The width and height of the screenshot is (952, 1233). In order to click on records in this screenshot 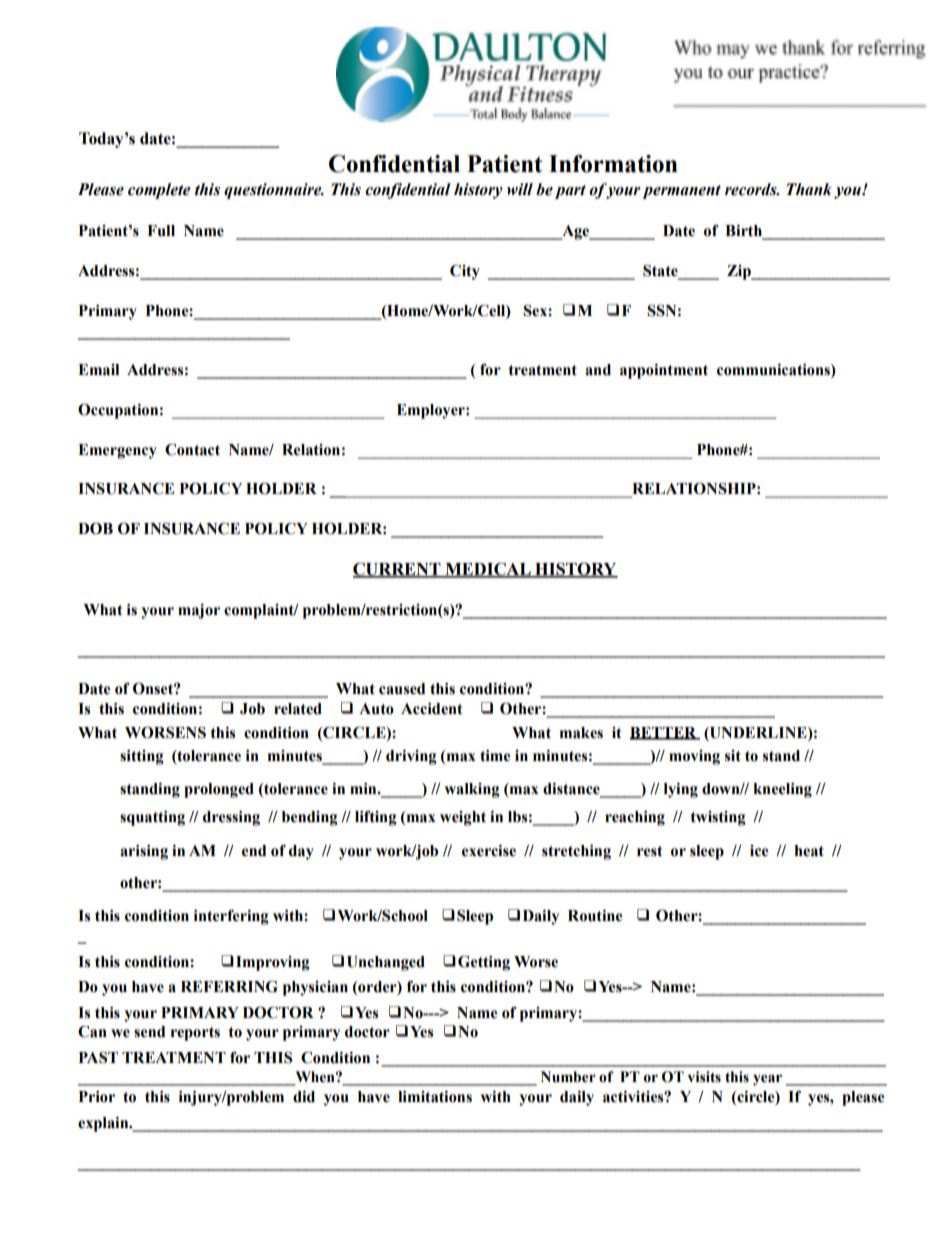, I will do `click(752, 189)`.
